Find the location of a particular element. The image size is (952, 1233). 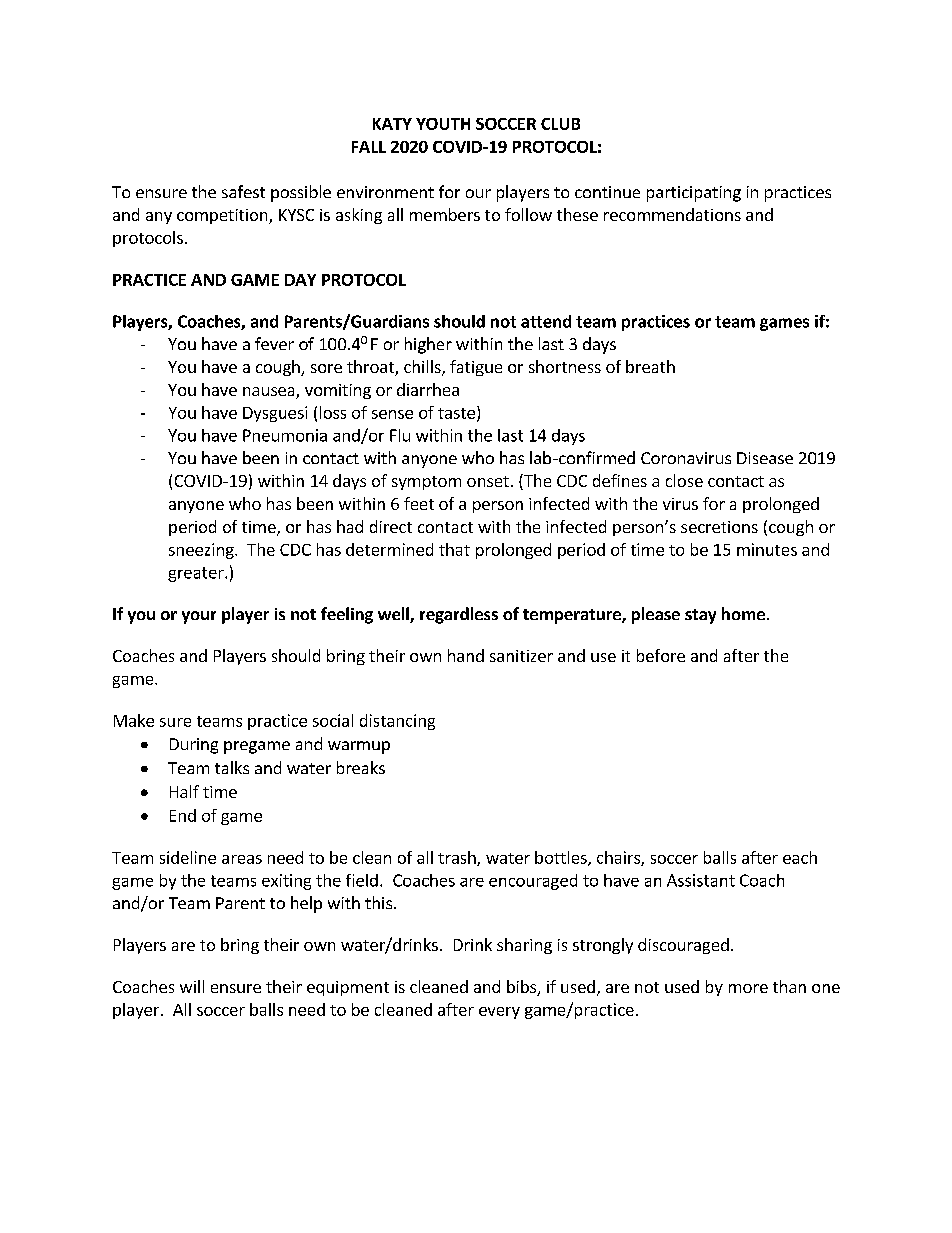

will is located at coordinates (192, 986).
